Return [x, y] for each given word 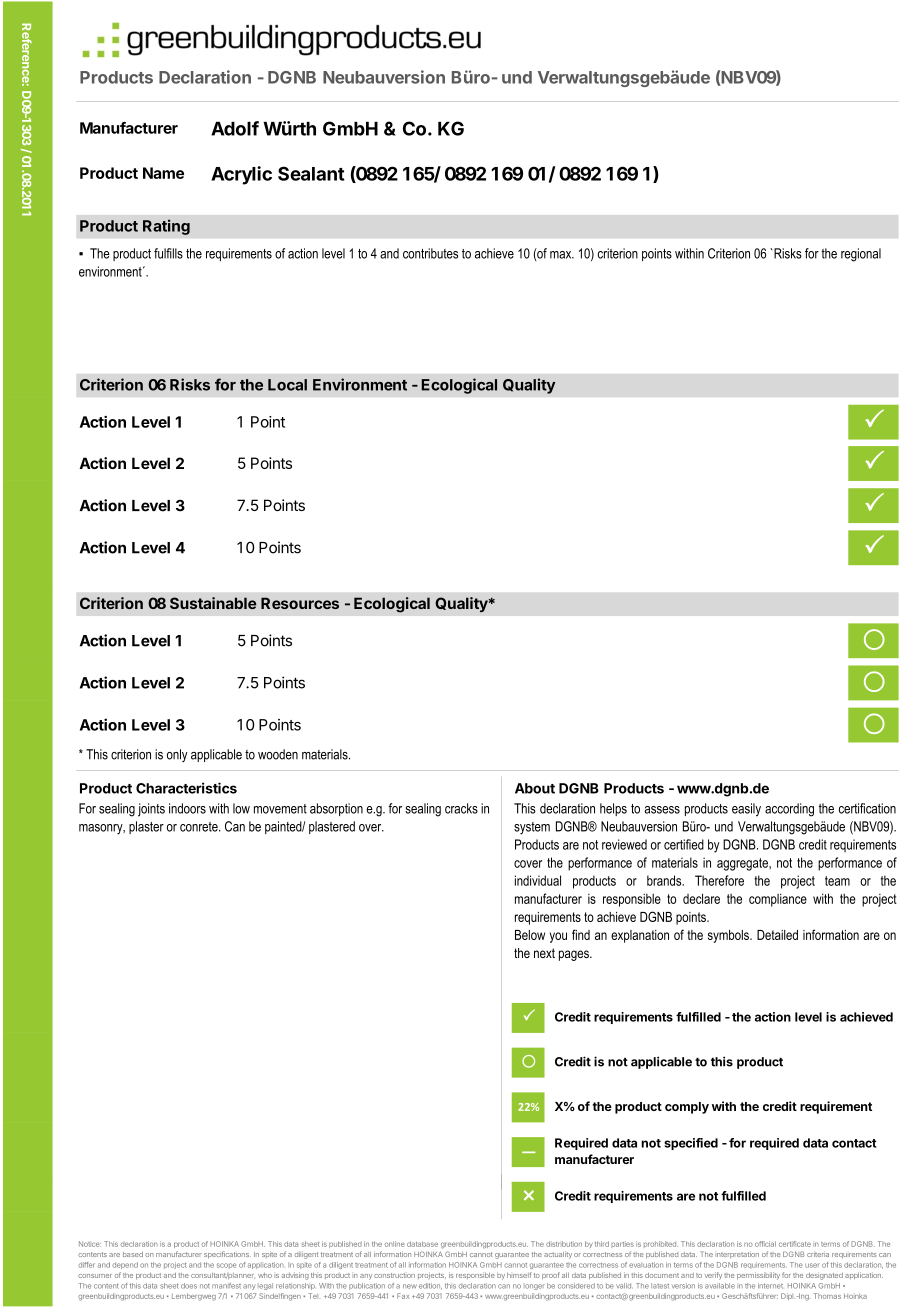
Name [163, 173]
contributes [430, 253]
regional [861, 255]
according [789, 810]
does [189, 1286]
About [535, 788]
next [544, 953]
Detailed [777, 935]
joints [151, 810]
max [562, 255]
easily [746, 810]
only [177, 755]
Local [287, 385]
